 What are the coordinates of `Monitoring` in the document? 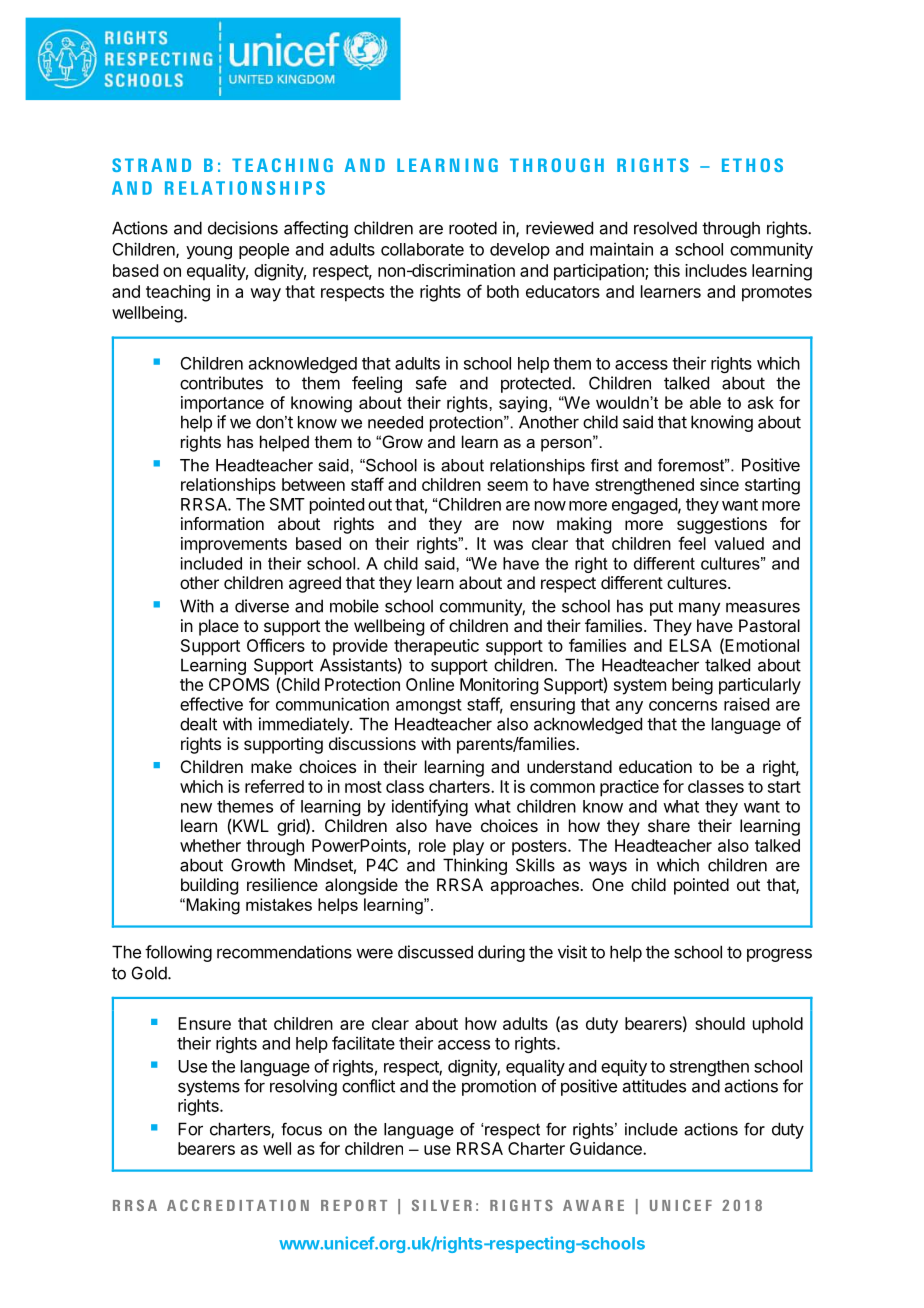 It's located at (499, 686).
